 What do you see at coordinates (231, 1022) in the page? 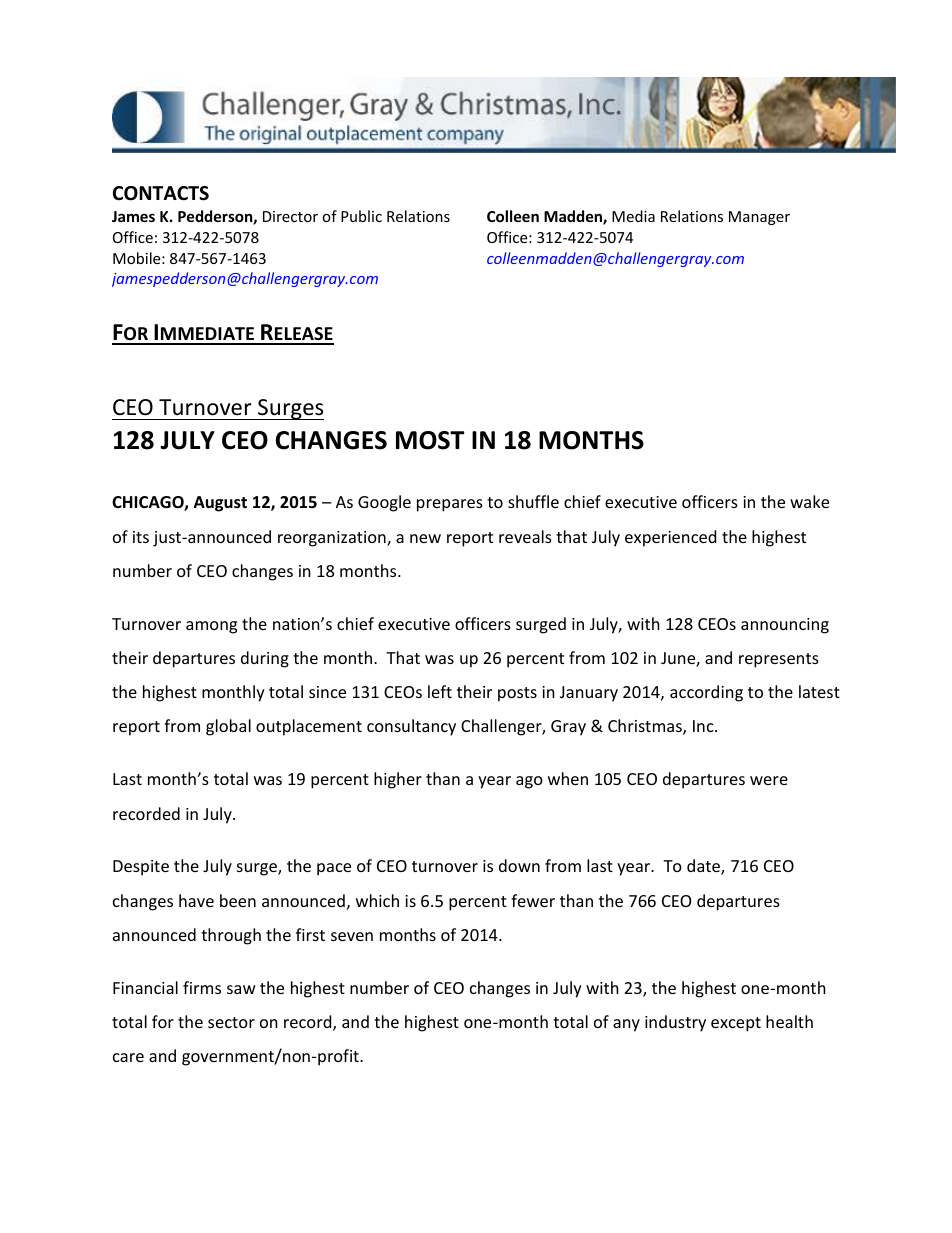
I see `sector` at bounding box center [231, 1022].
